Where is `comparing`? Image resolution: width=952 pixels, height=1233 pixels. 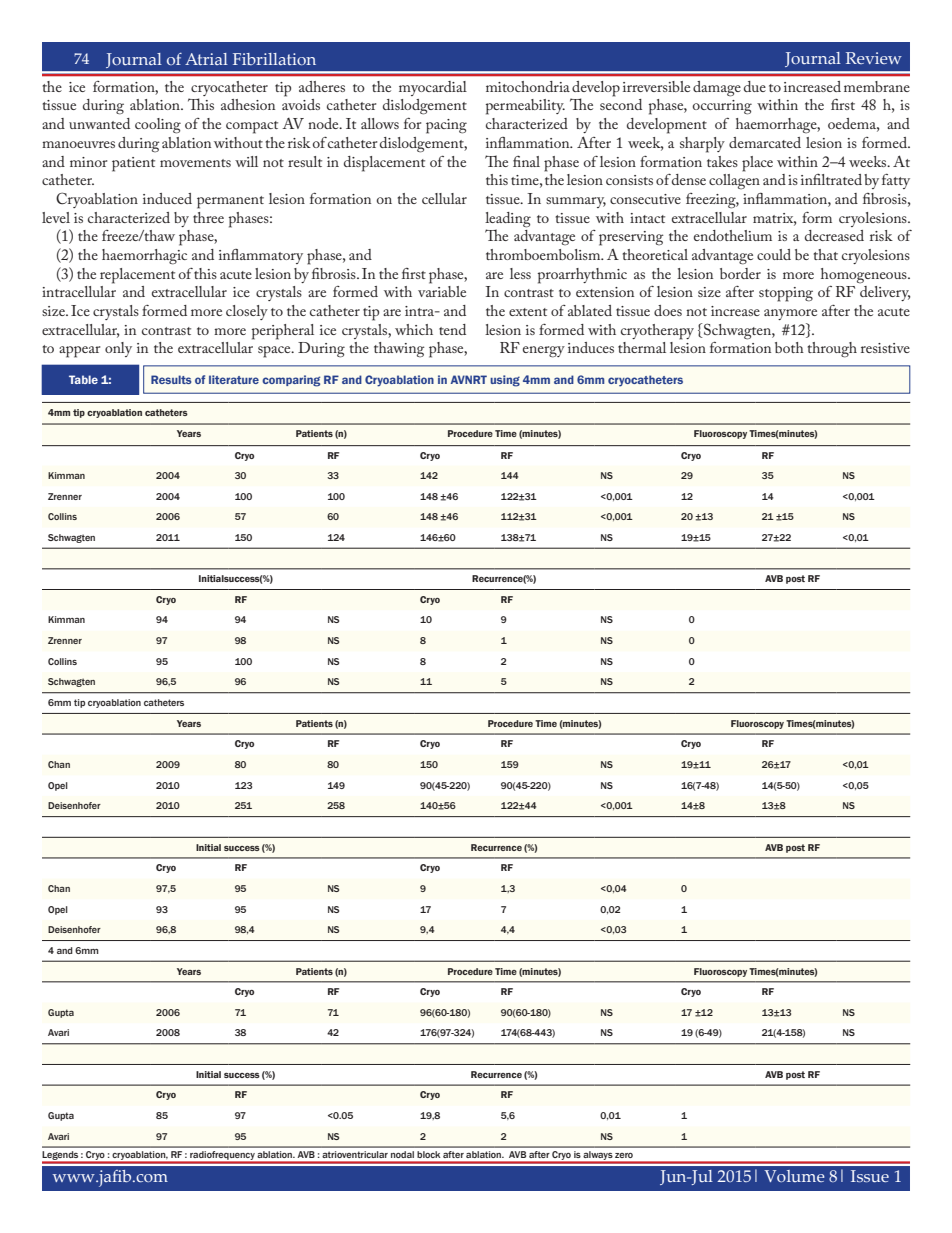
comparing is located at coordinates (291, 381).
